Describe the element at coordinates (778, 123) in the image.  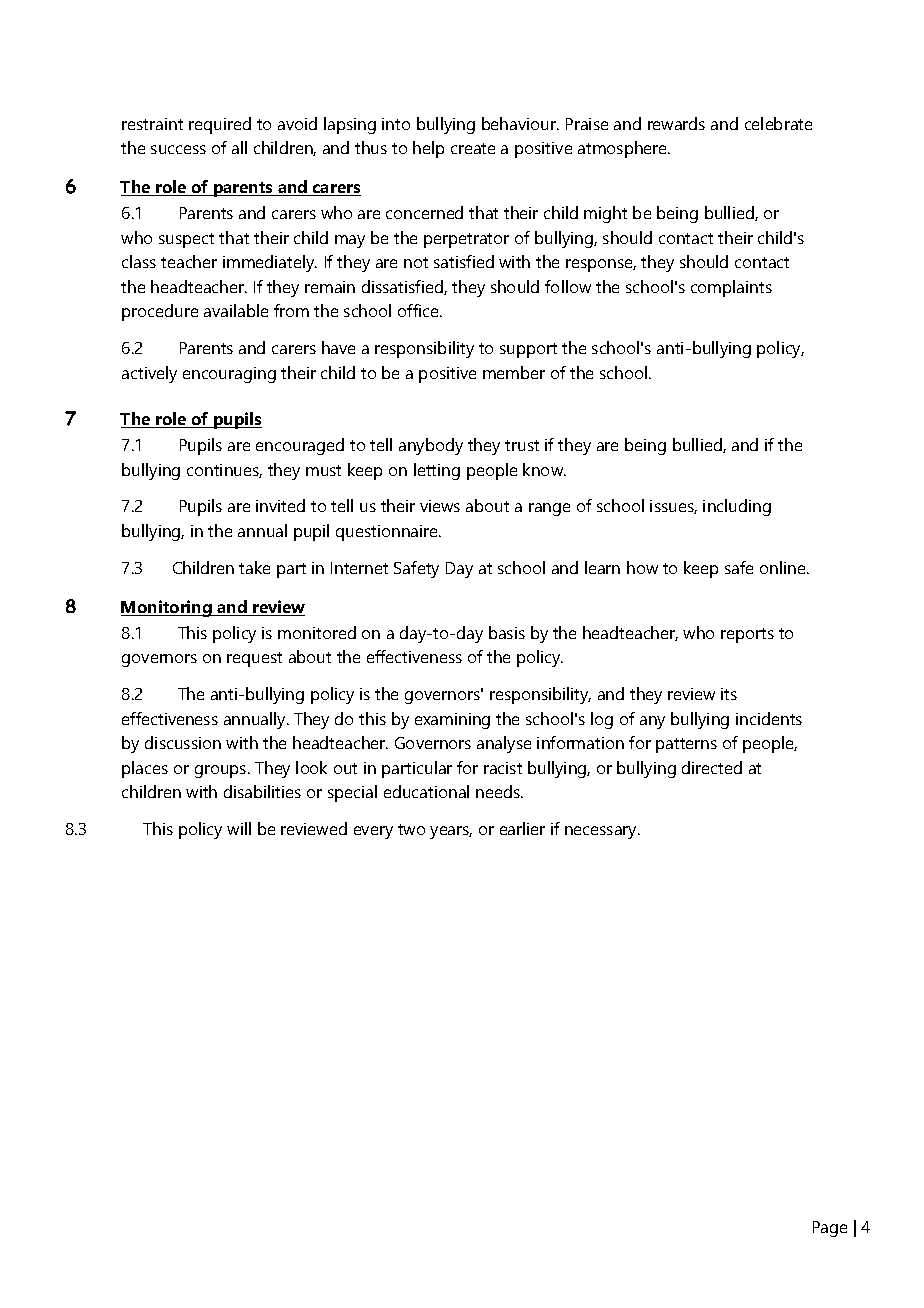
I see `celebrate` at that location.
